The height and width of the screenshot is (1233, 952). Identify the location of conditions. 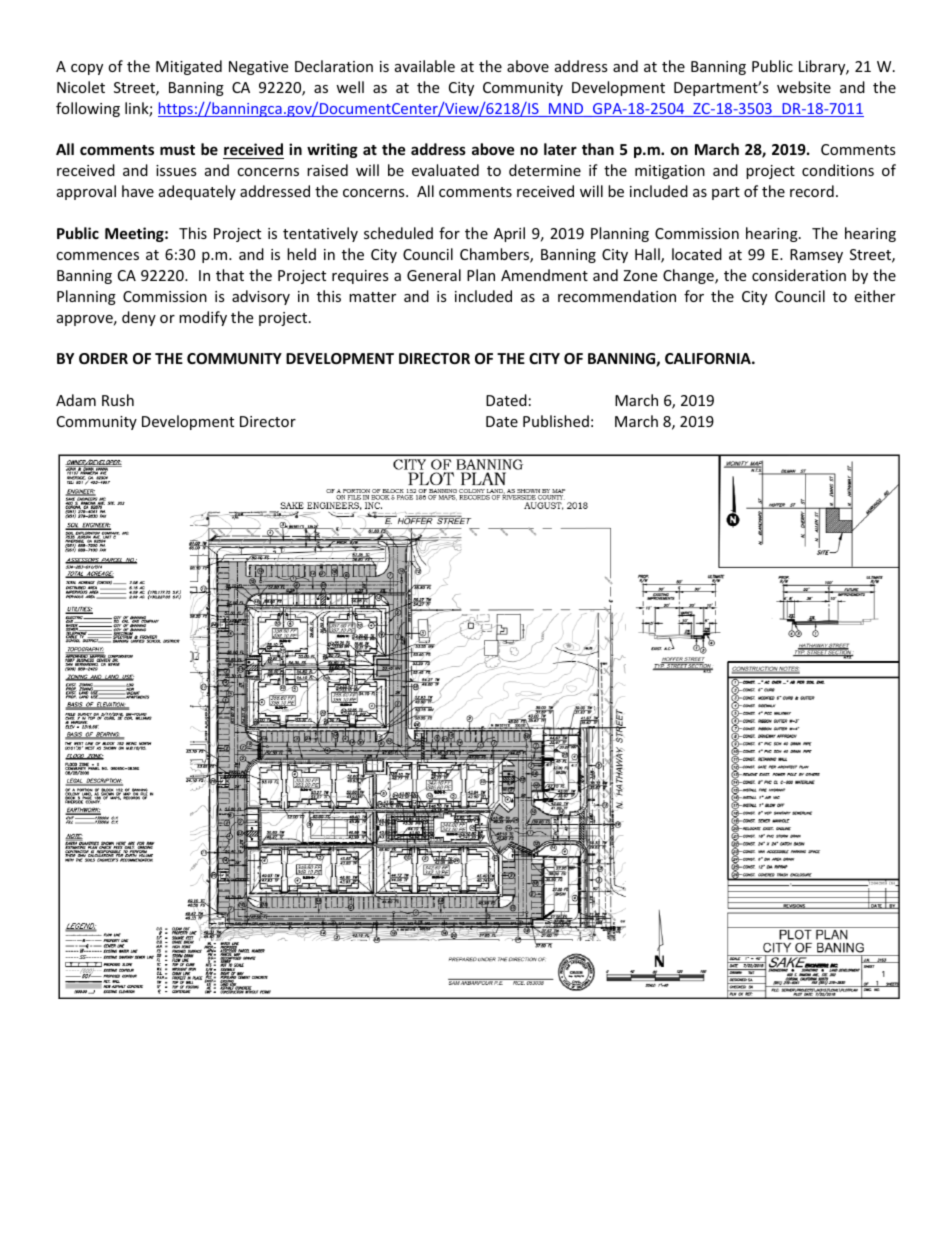
(838, 170).
